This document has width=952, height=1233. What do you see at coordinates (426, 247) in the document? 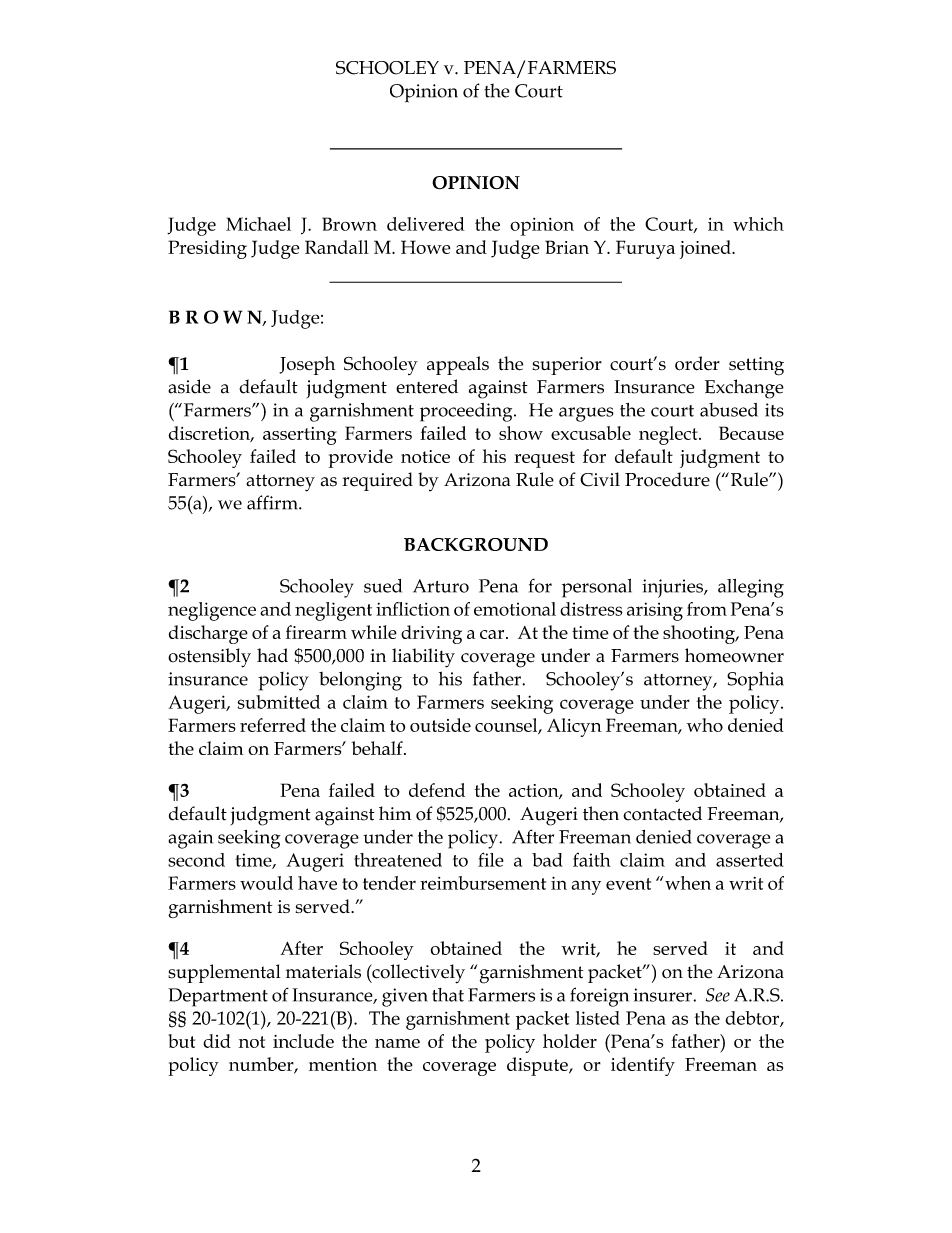
I see `Howe` at bounding box center [426, 247].
